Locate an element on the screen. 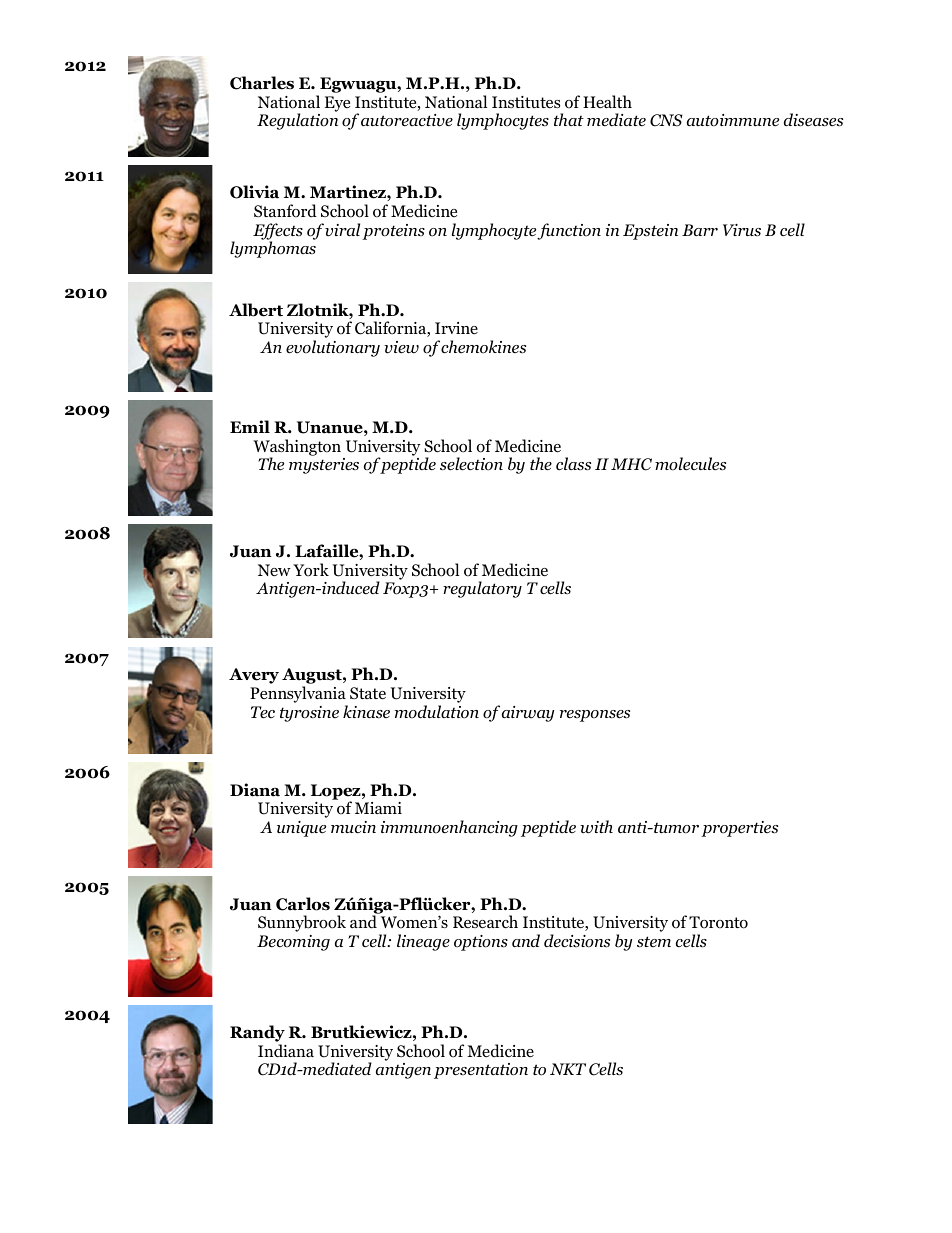  properties is located at coordinates (739, 829).
